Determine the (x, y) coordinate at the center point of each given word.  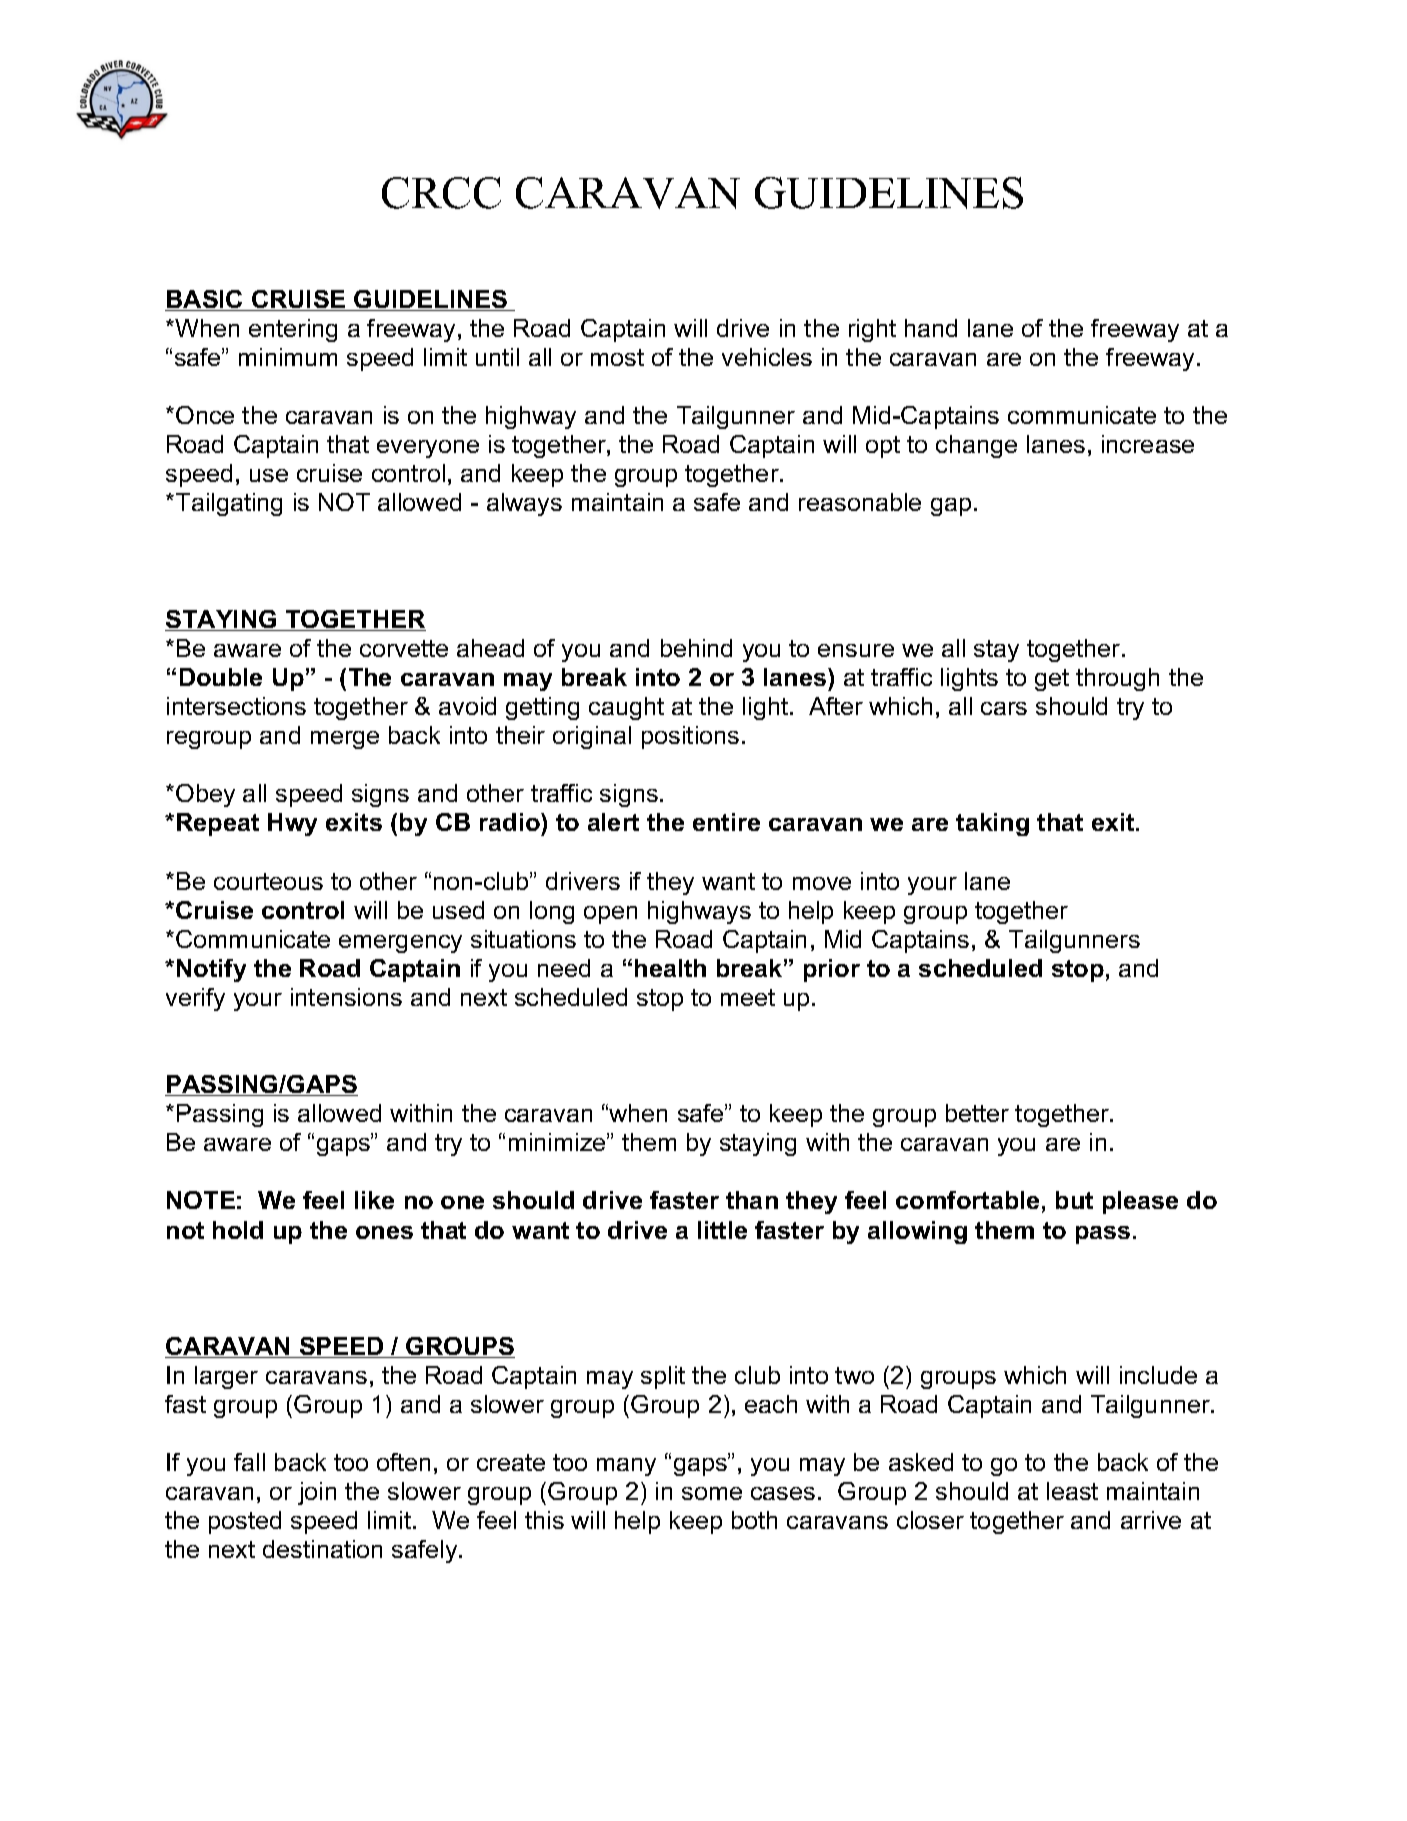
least (1072, 1491)
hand (931, 328)
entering (293, 330)
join (317, 1493)
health (670, 968)
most (617, 357)
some (712, 1493)
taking (992, 824)
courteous (268, 881)
